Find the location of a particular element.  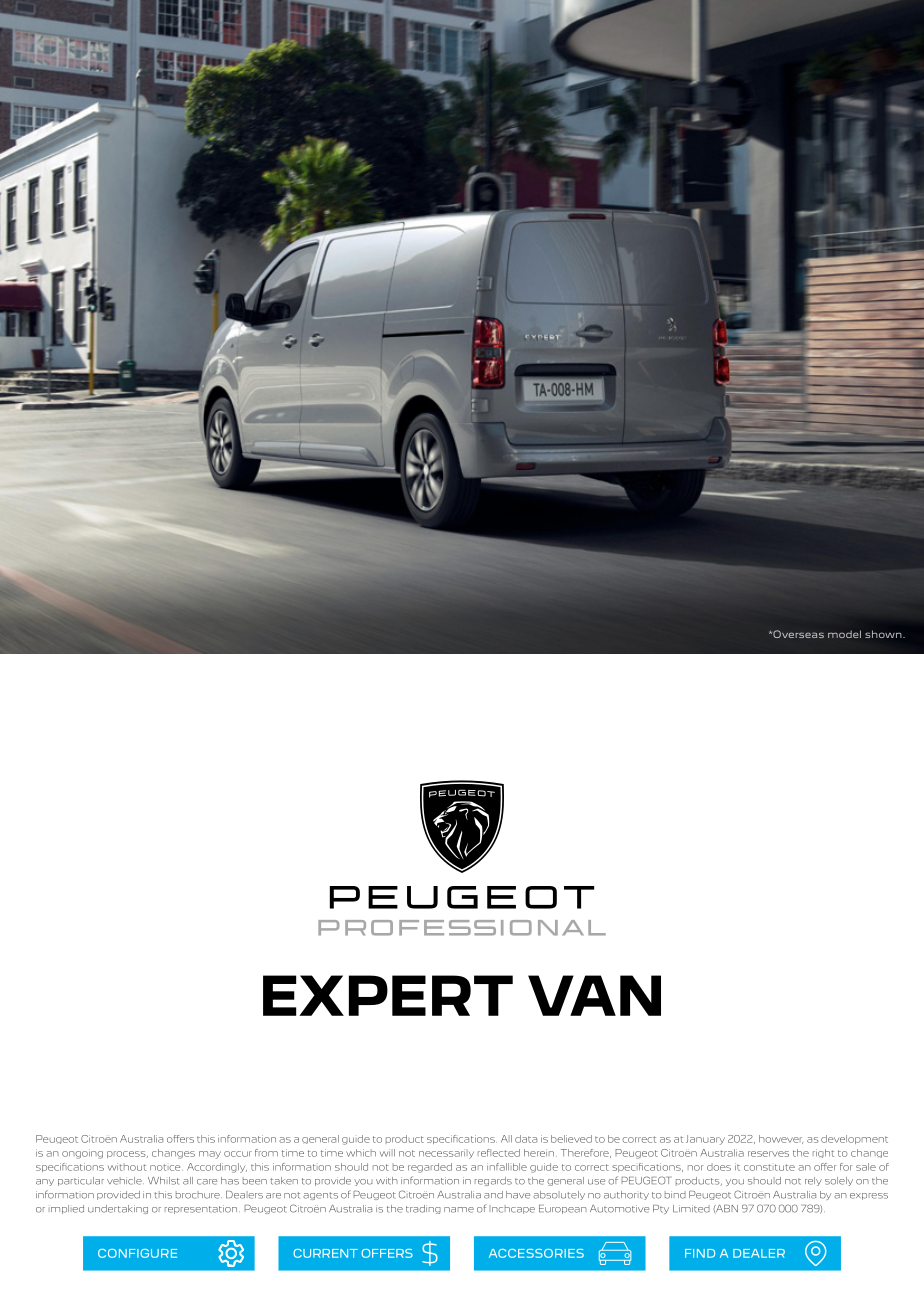

believed is located at coordinates (571, 1139).
